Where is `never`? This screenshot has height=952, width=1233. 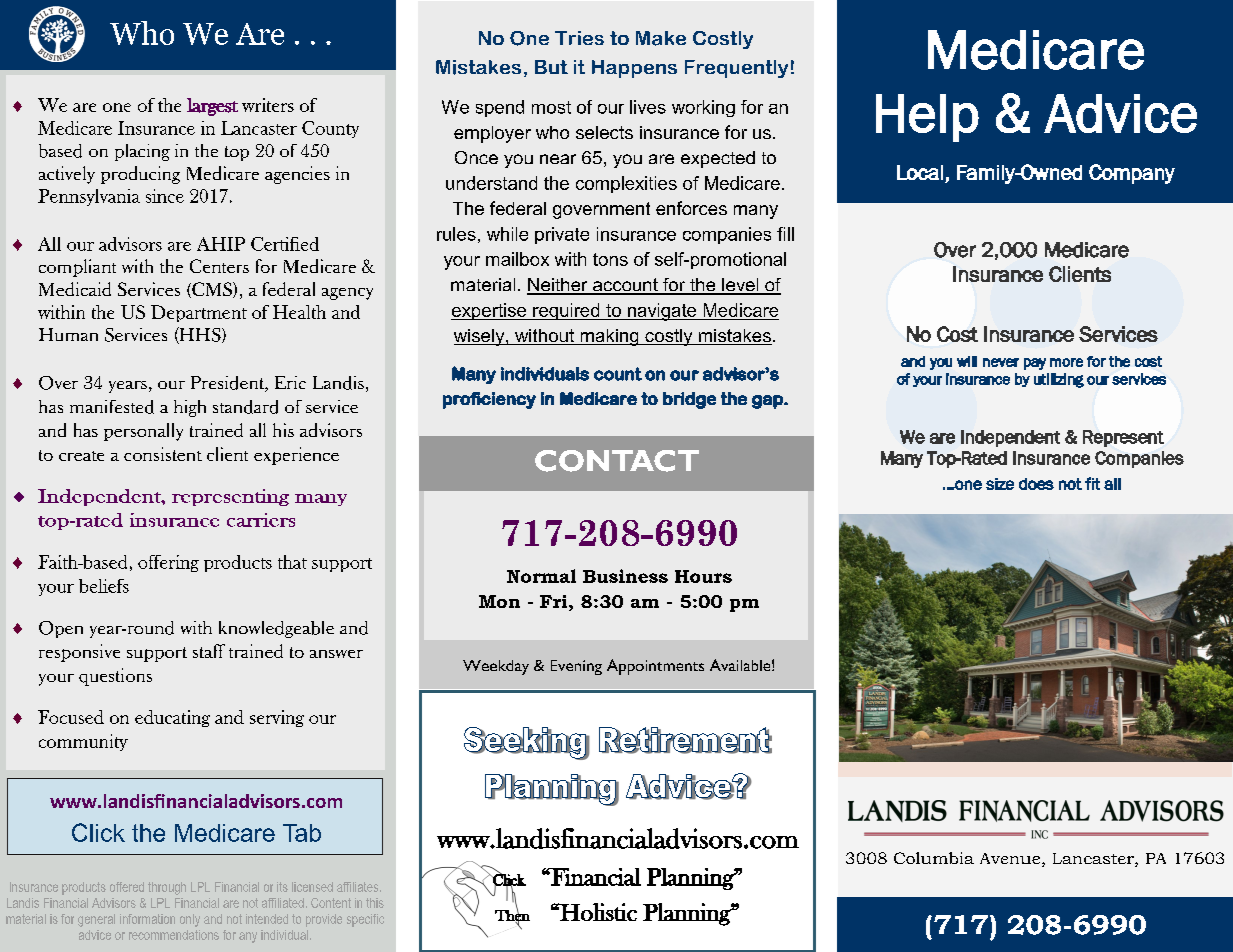
never is located at coordinates (1001, 362).
